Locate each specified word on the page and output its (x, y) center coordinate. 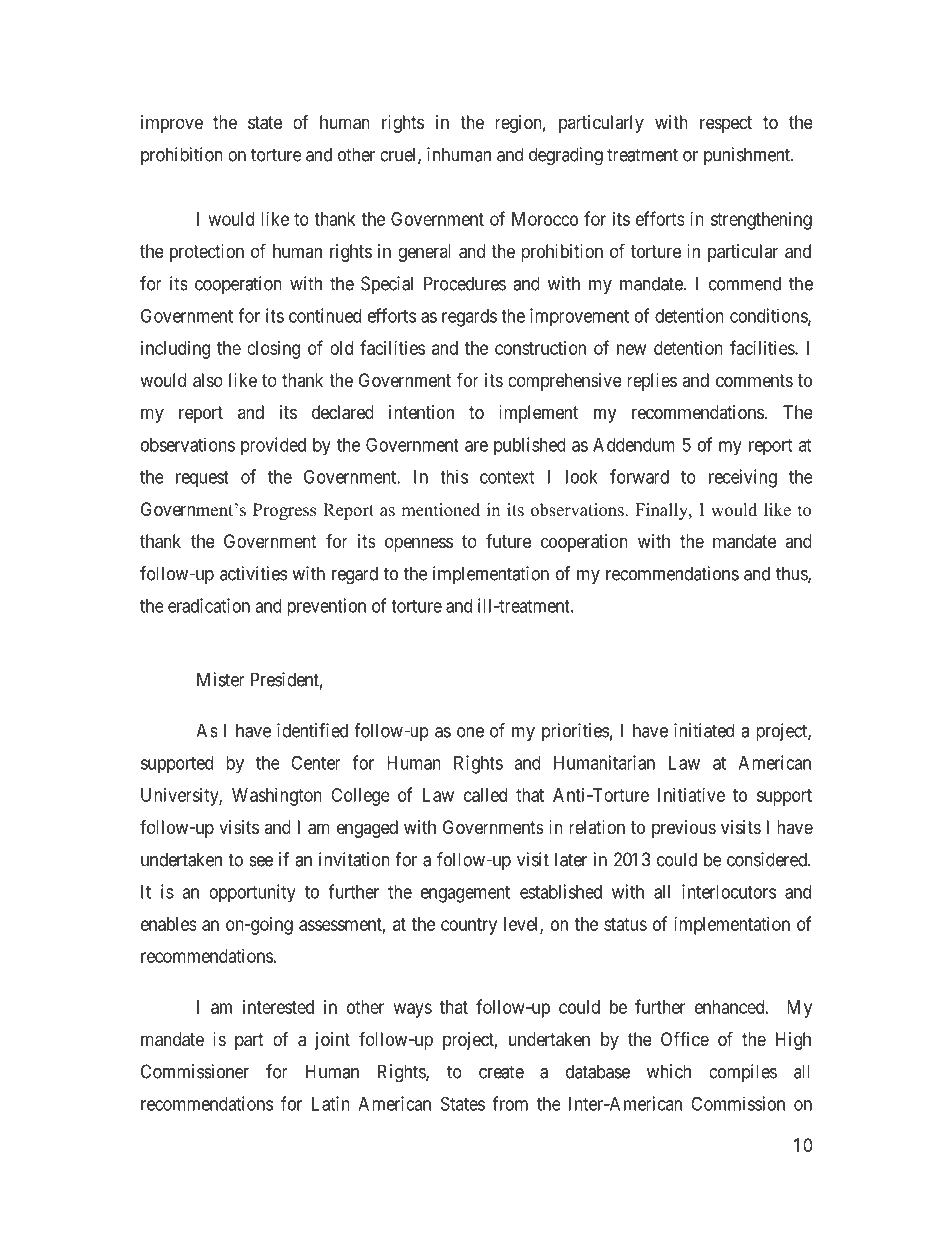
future (508, 541)
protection (207, 253)
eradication (209, 605)
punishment (748, 156)
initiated (704, 730)
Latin (331, 1103)
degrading (566, 156)
